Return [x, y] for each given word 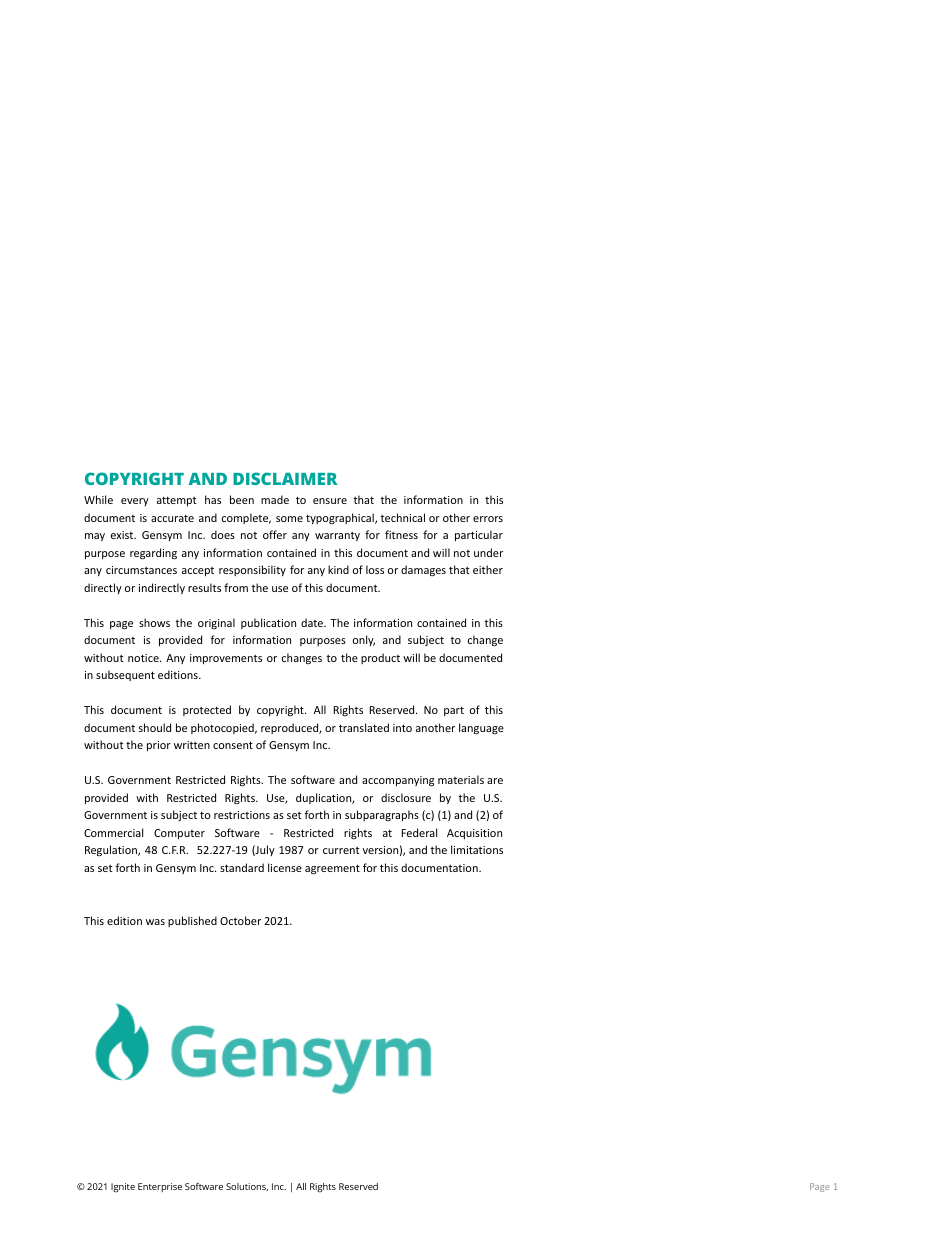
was [155, 922]
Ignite [123, 1188]
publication [268, 623]
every [135, 502]
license [285, 867]
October [240, 920]
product [380, 658]
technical [402, 517]
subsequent [125, 675]
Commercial [113, 832]
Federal [419, 832]
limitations [477, 849]
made [275, 499]
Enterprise [160, 1187]
